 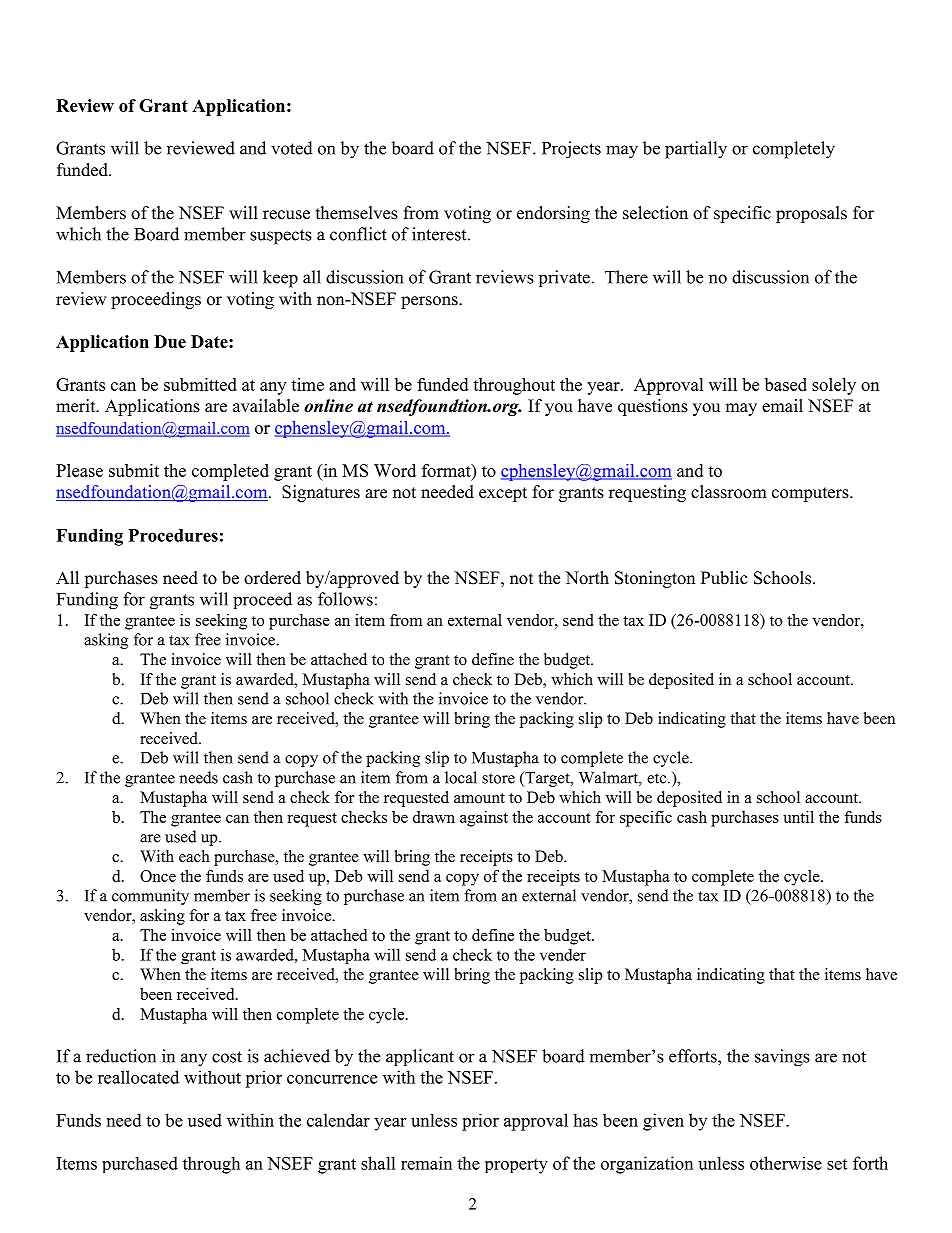 I want to click on endorsing, so click(x=553, y=214).
